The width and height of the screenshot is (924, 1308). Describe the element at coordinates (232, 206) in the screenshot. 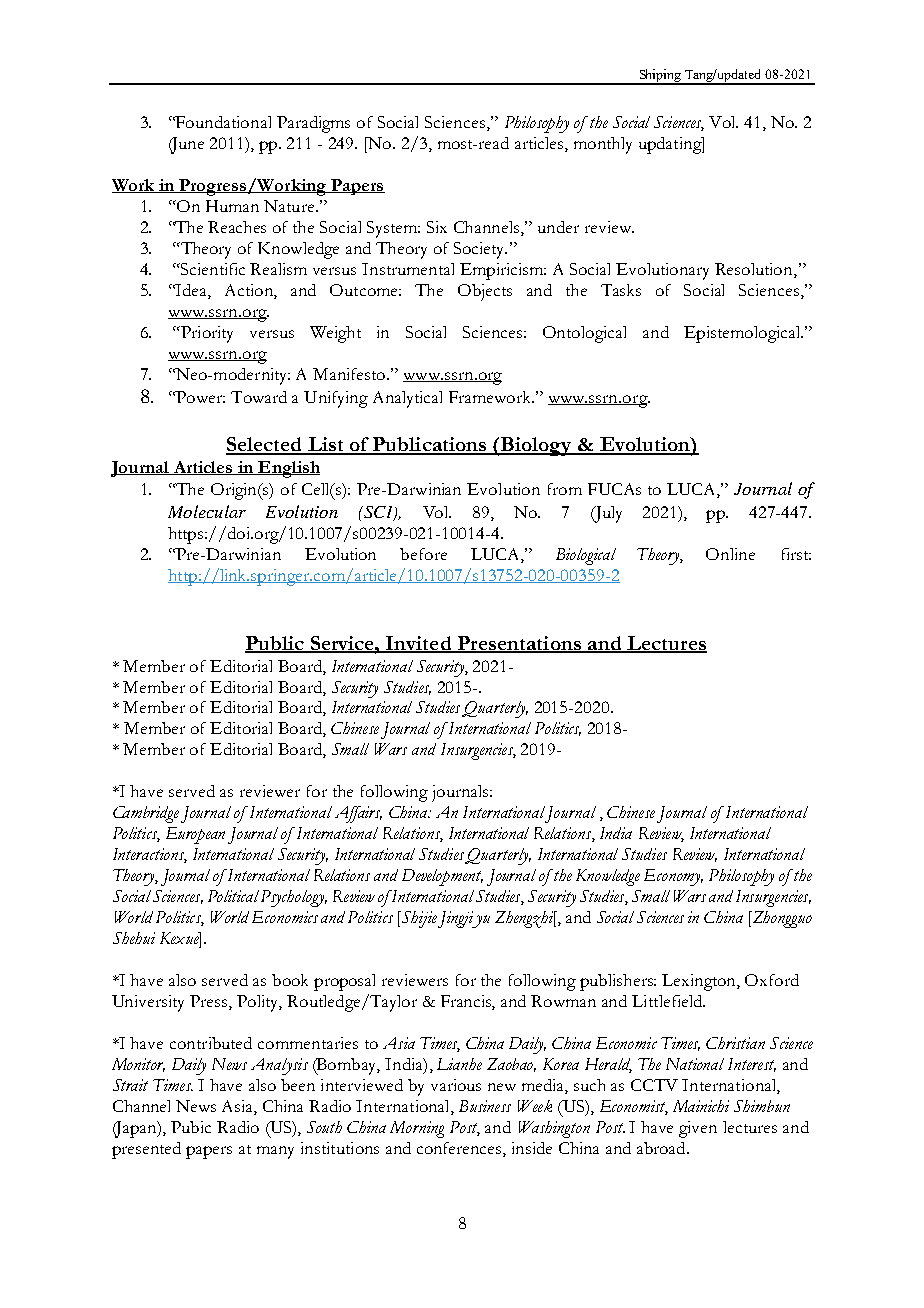

I see `Human` at that location.
